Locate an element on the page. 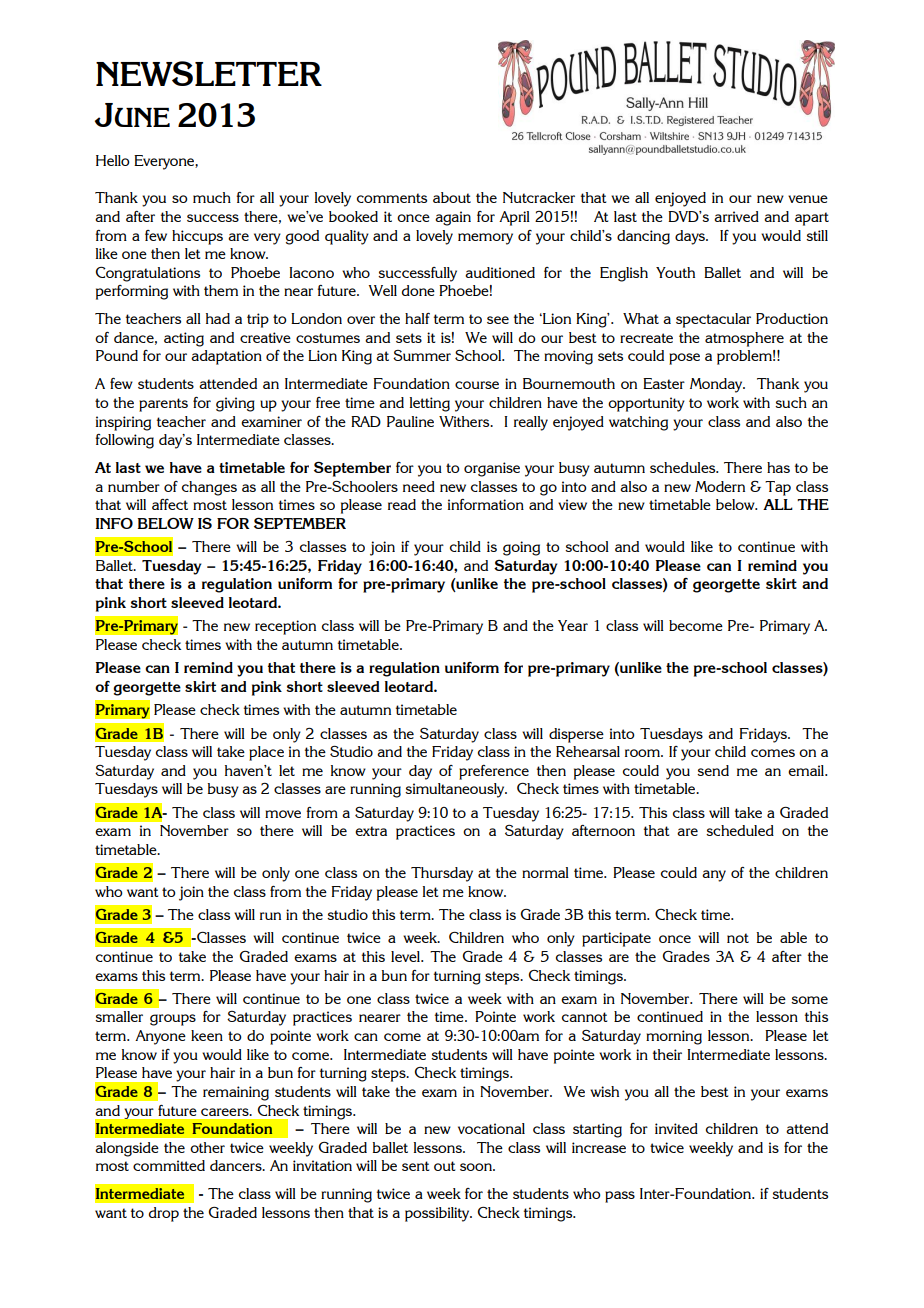 The image size is (924, 1308). send is located at coordinates (713, 770).
